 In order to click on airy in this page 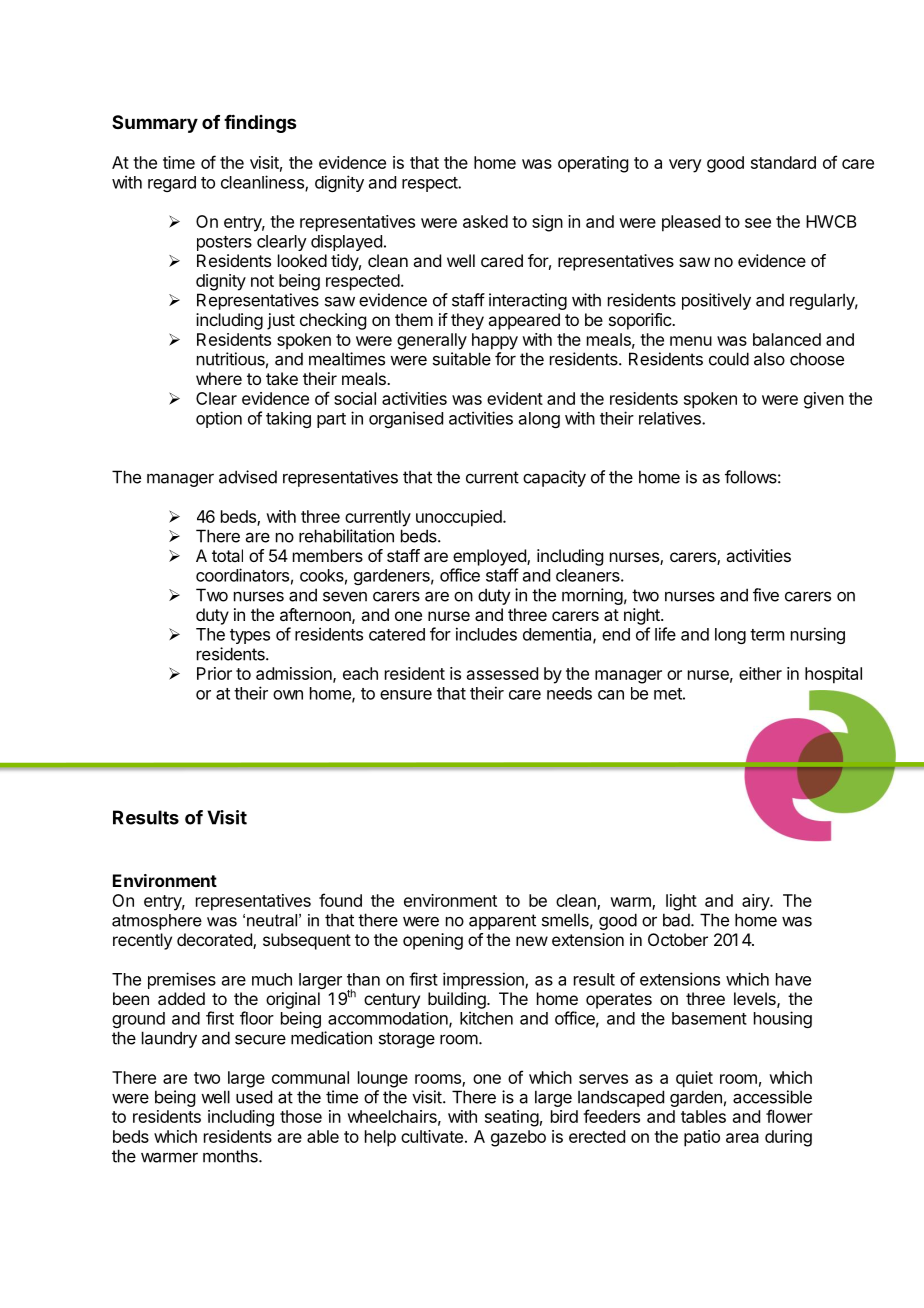, I will do `click(756, 902)`.
